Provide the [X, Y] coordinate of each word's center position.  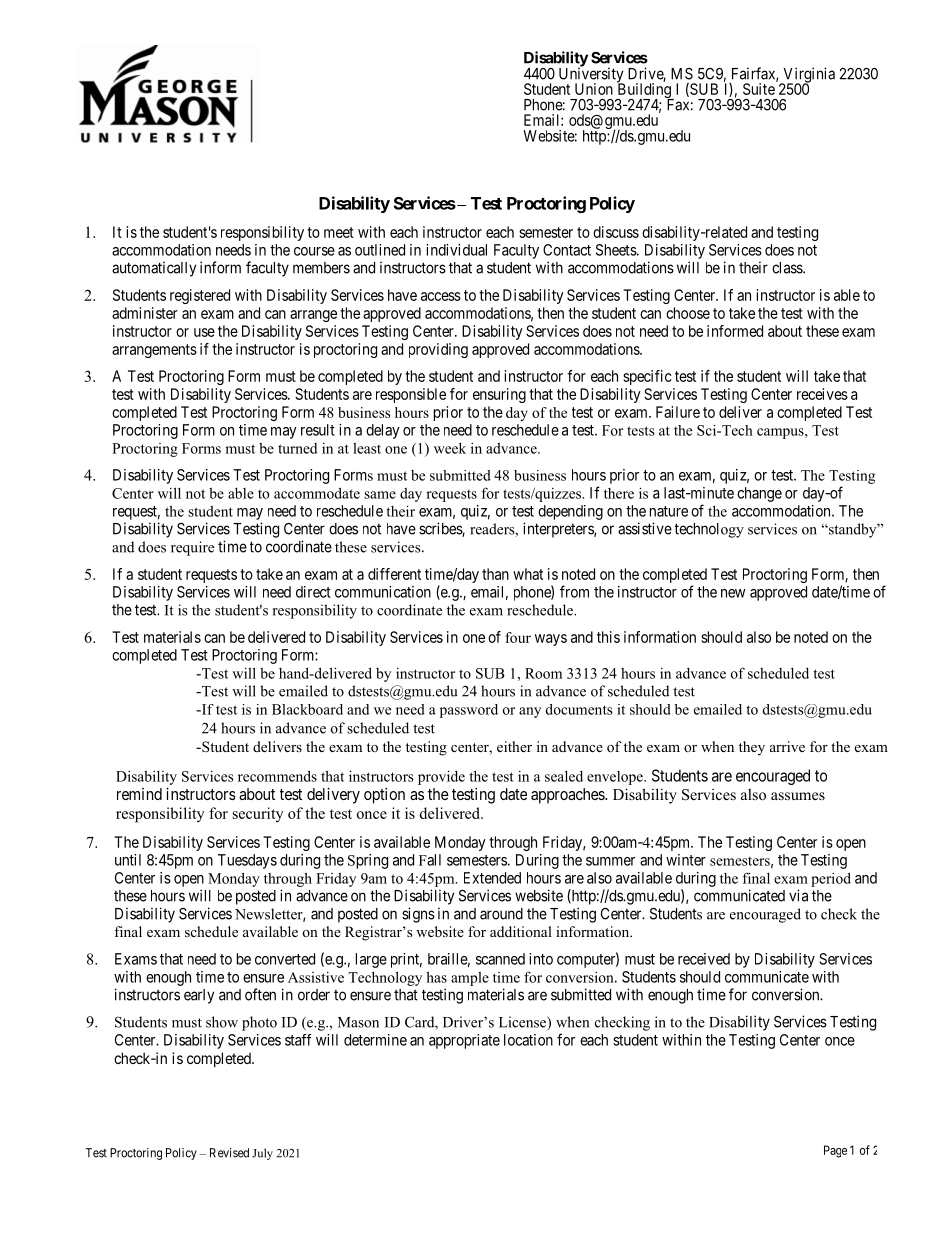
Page [835, 1151]
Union [594, 89]
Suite [759, 89]
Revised [229, 1153]
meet [339, 232]
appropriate [464, 1041]
